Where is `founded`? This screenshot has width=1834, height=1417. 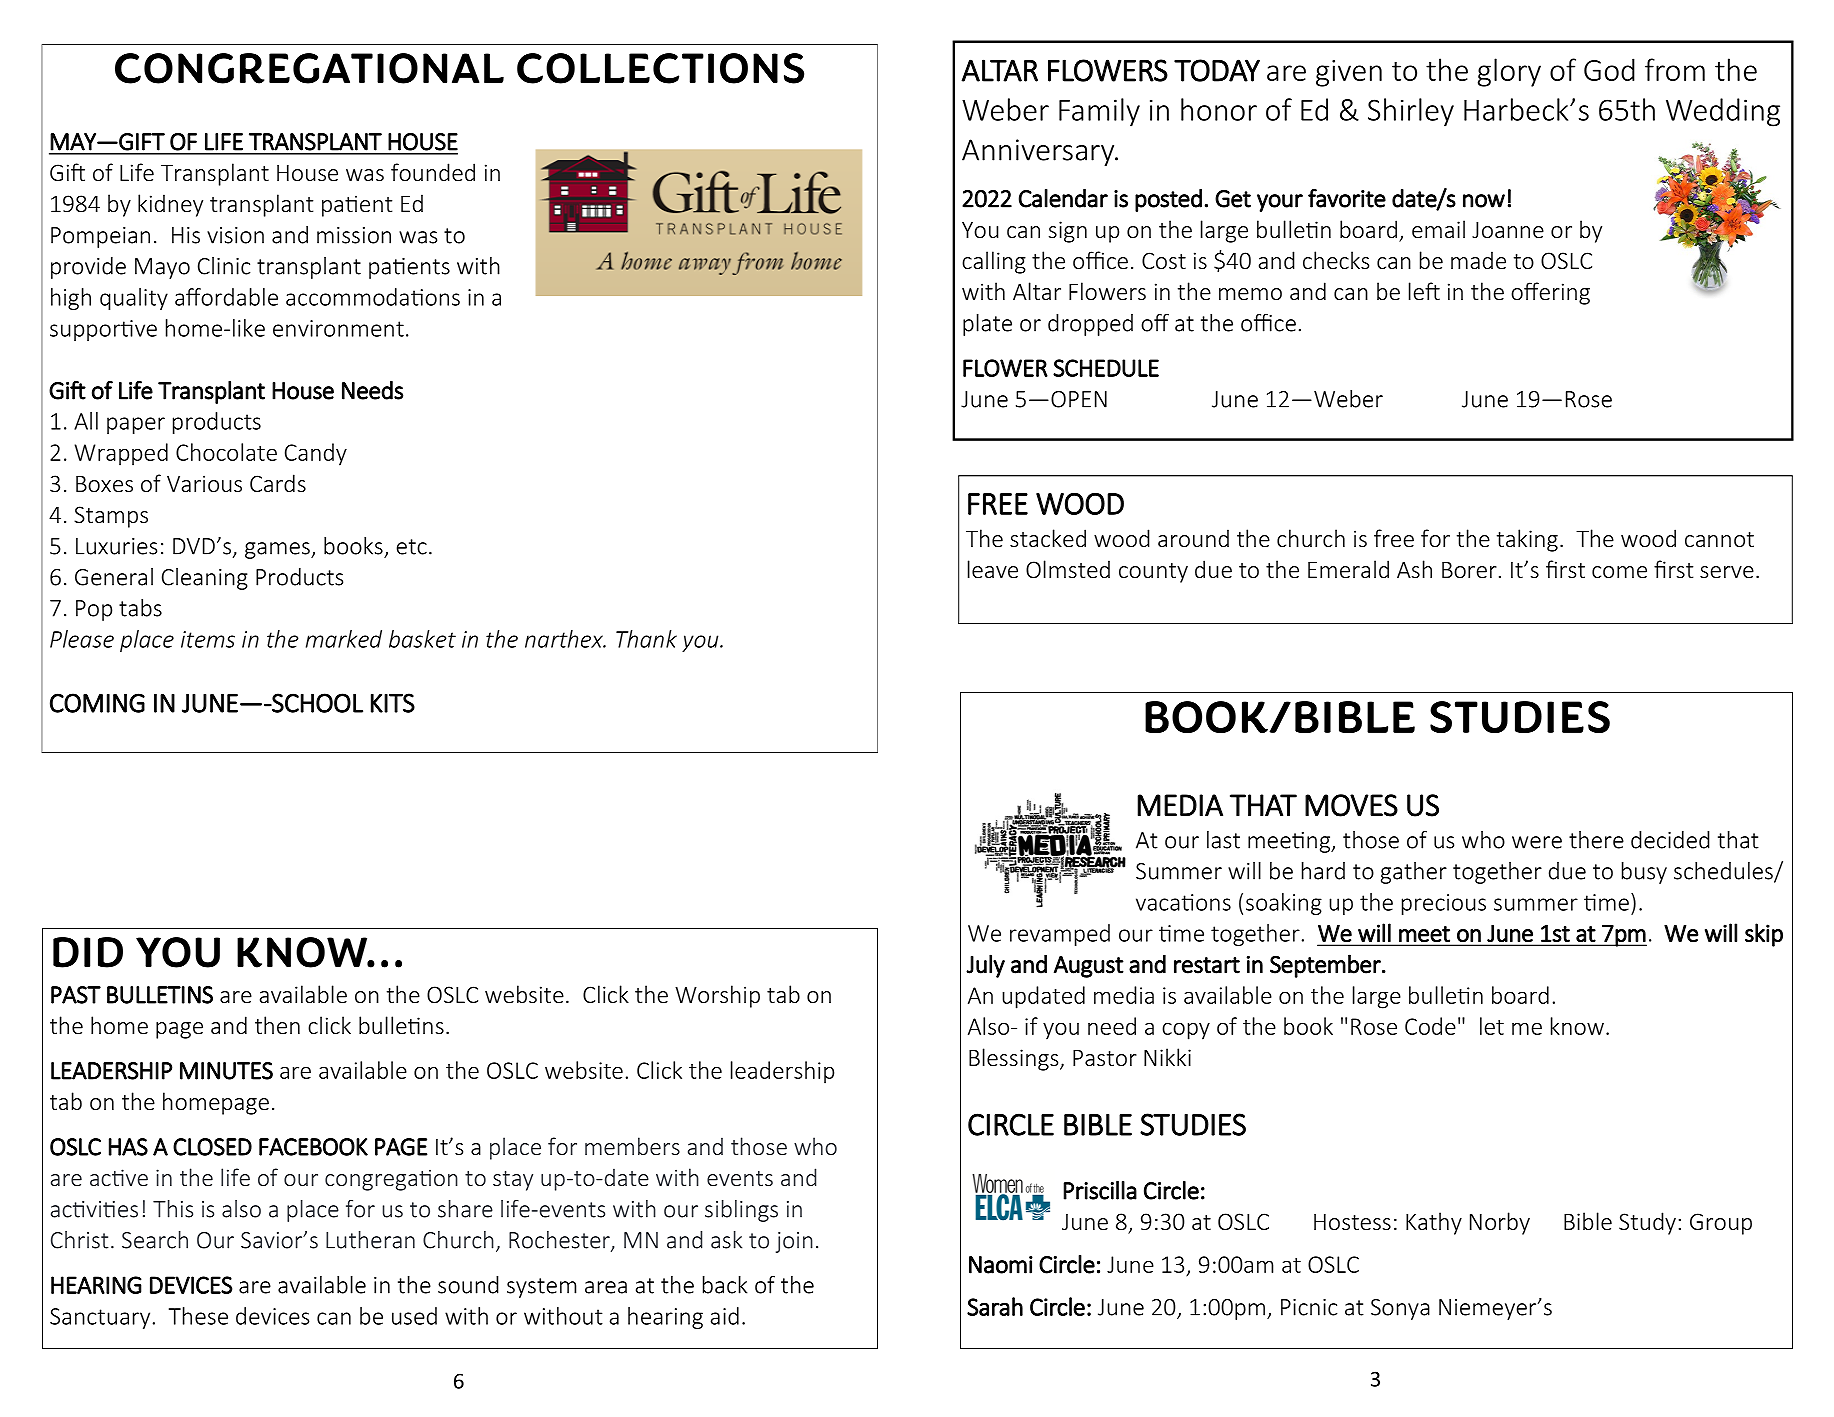
founded is located at coordinates (433, 172).
